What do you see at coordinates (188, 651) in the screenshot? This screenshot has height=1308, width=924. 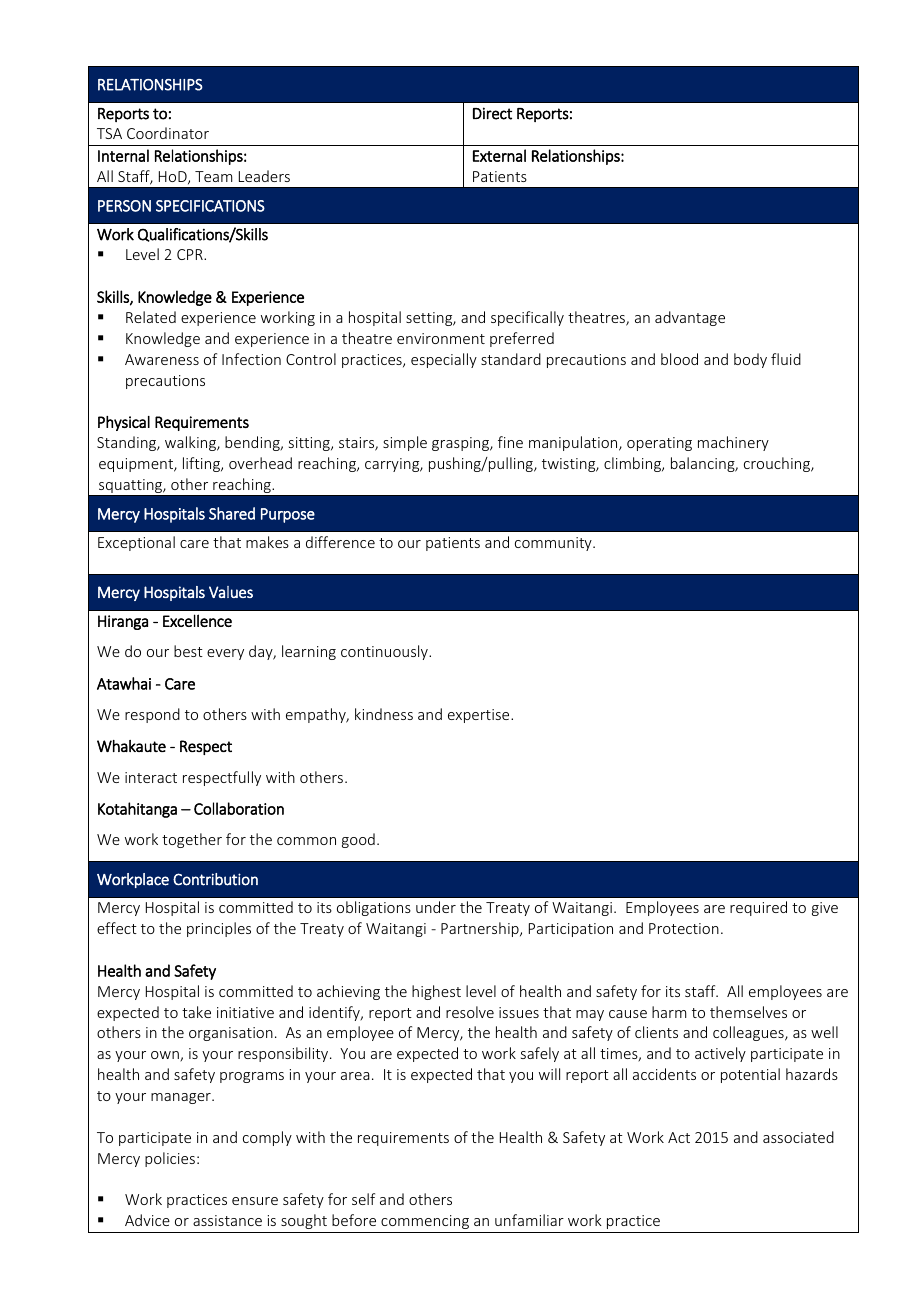 I see `best` at bounding box center [188, 651].
